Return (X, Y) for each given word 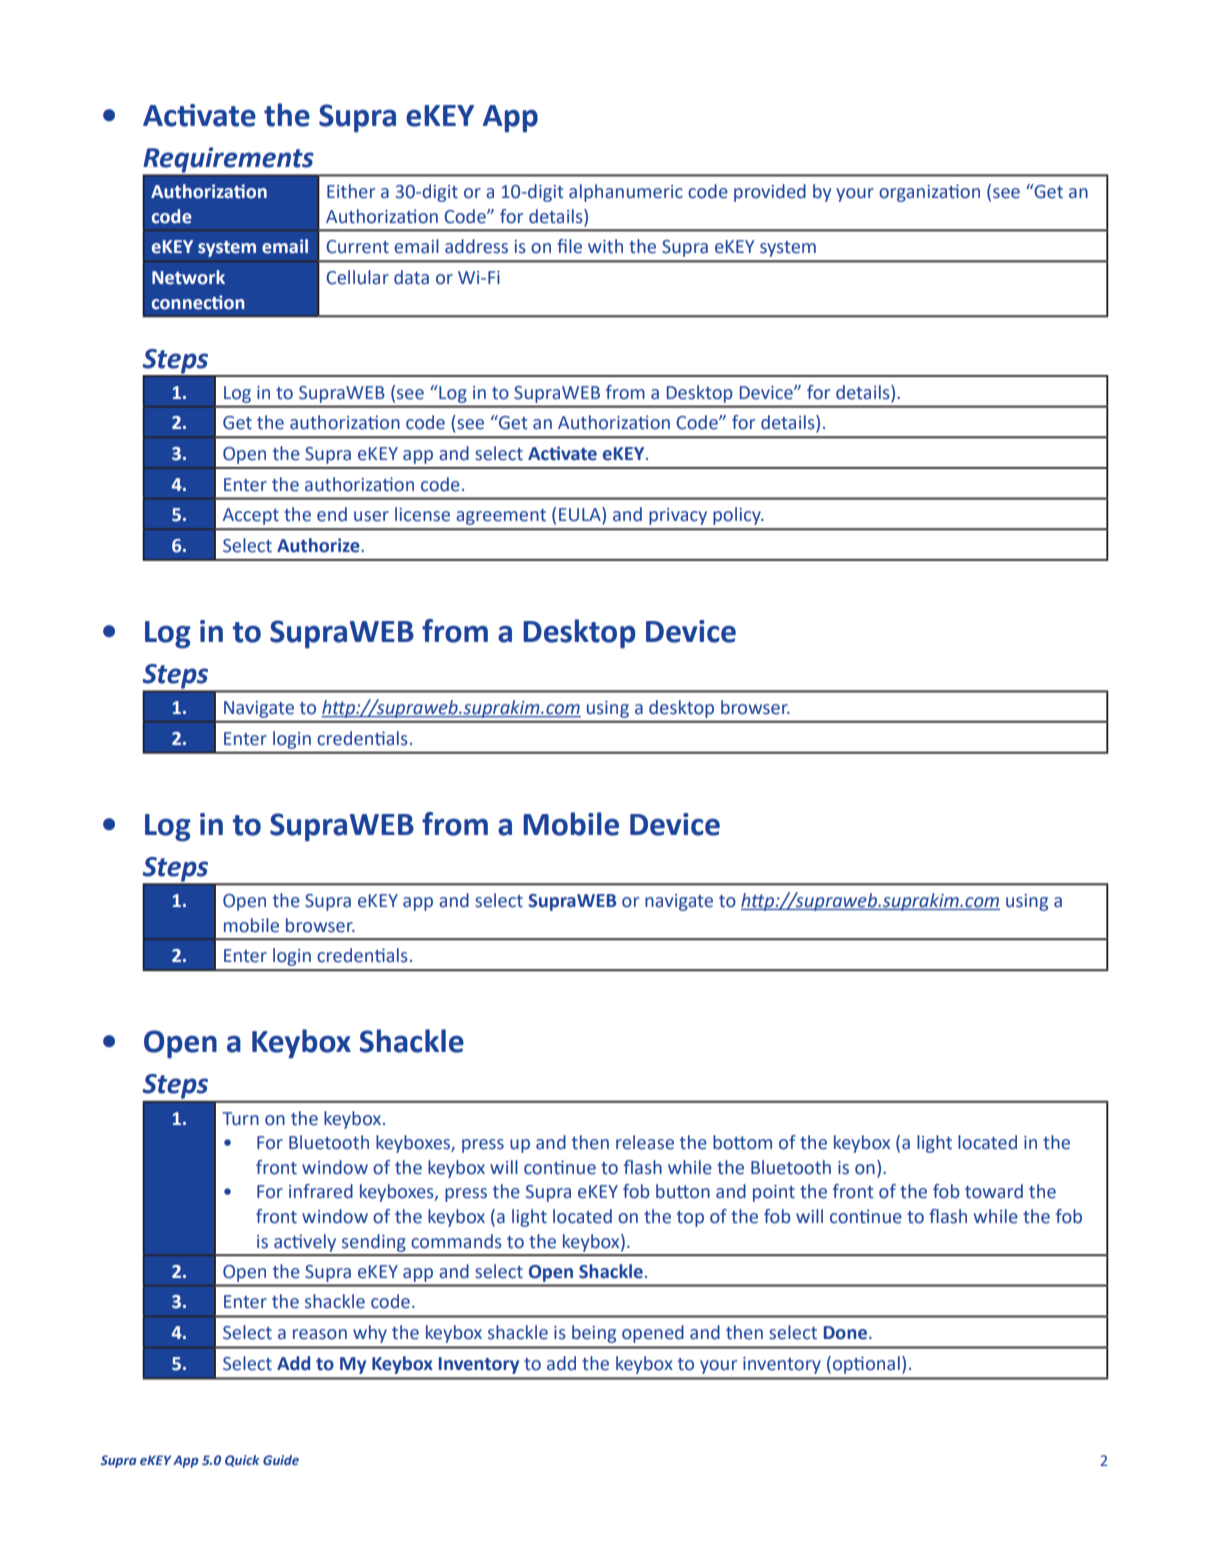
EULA (581, 515)
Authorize (319, 545)
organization (929, 193)
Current (357, 247)
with (605, 246)
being (594, 1334)
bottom (742, 1142)
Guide (281, 1460)
